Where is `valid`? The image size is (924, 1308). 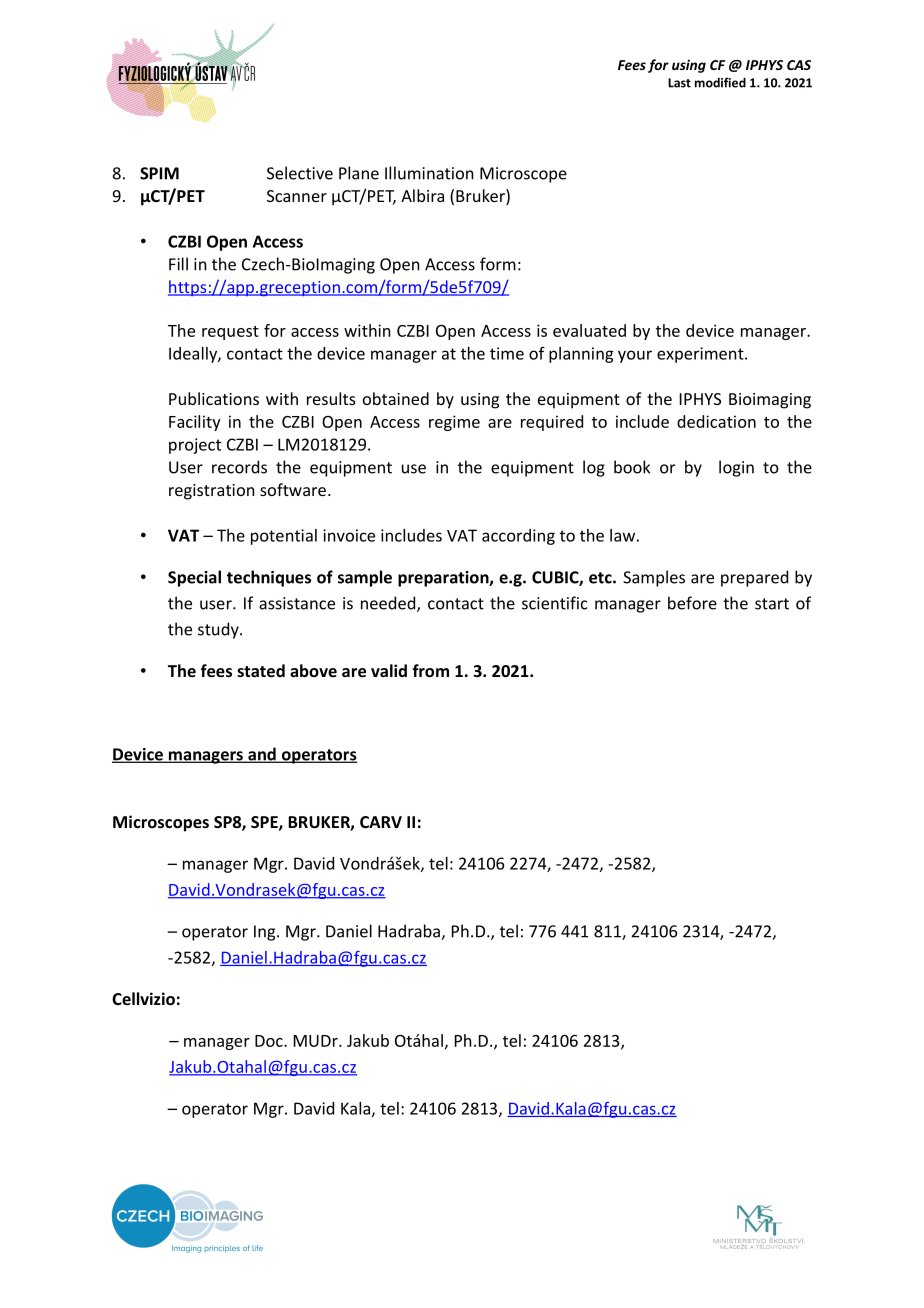 valid is located at coordinates (389, 670).
